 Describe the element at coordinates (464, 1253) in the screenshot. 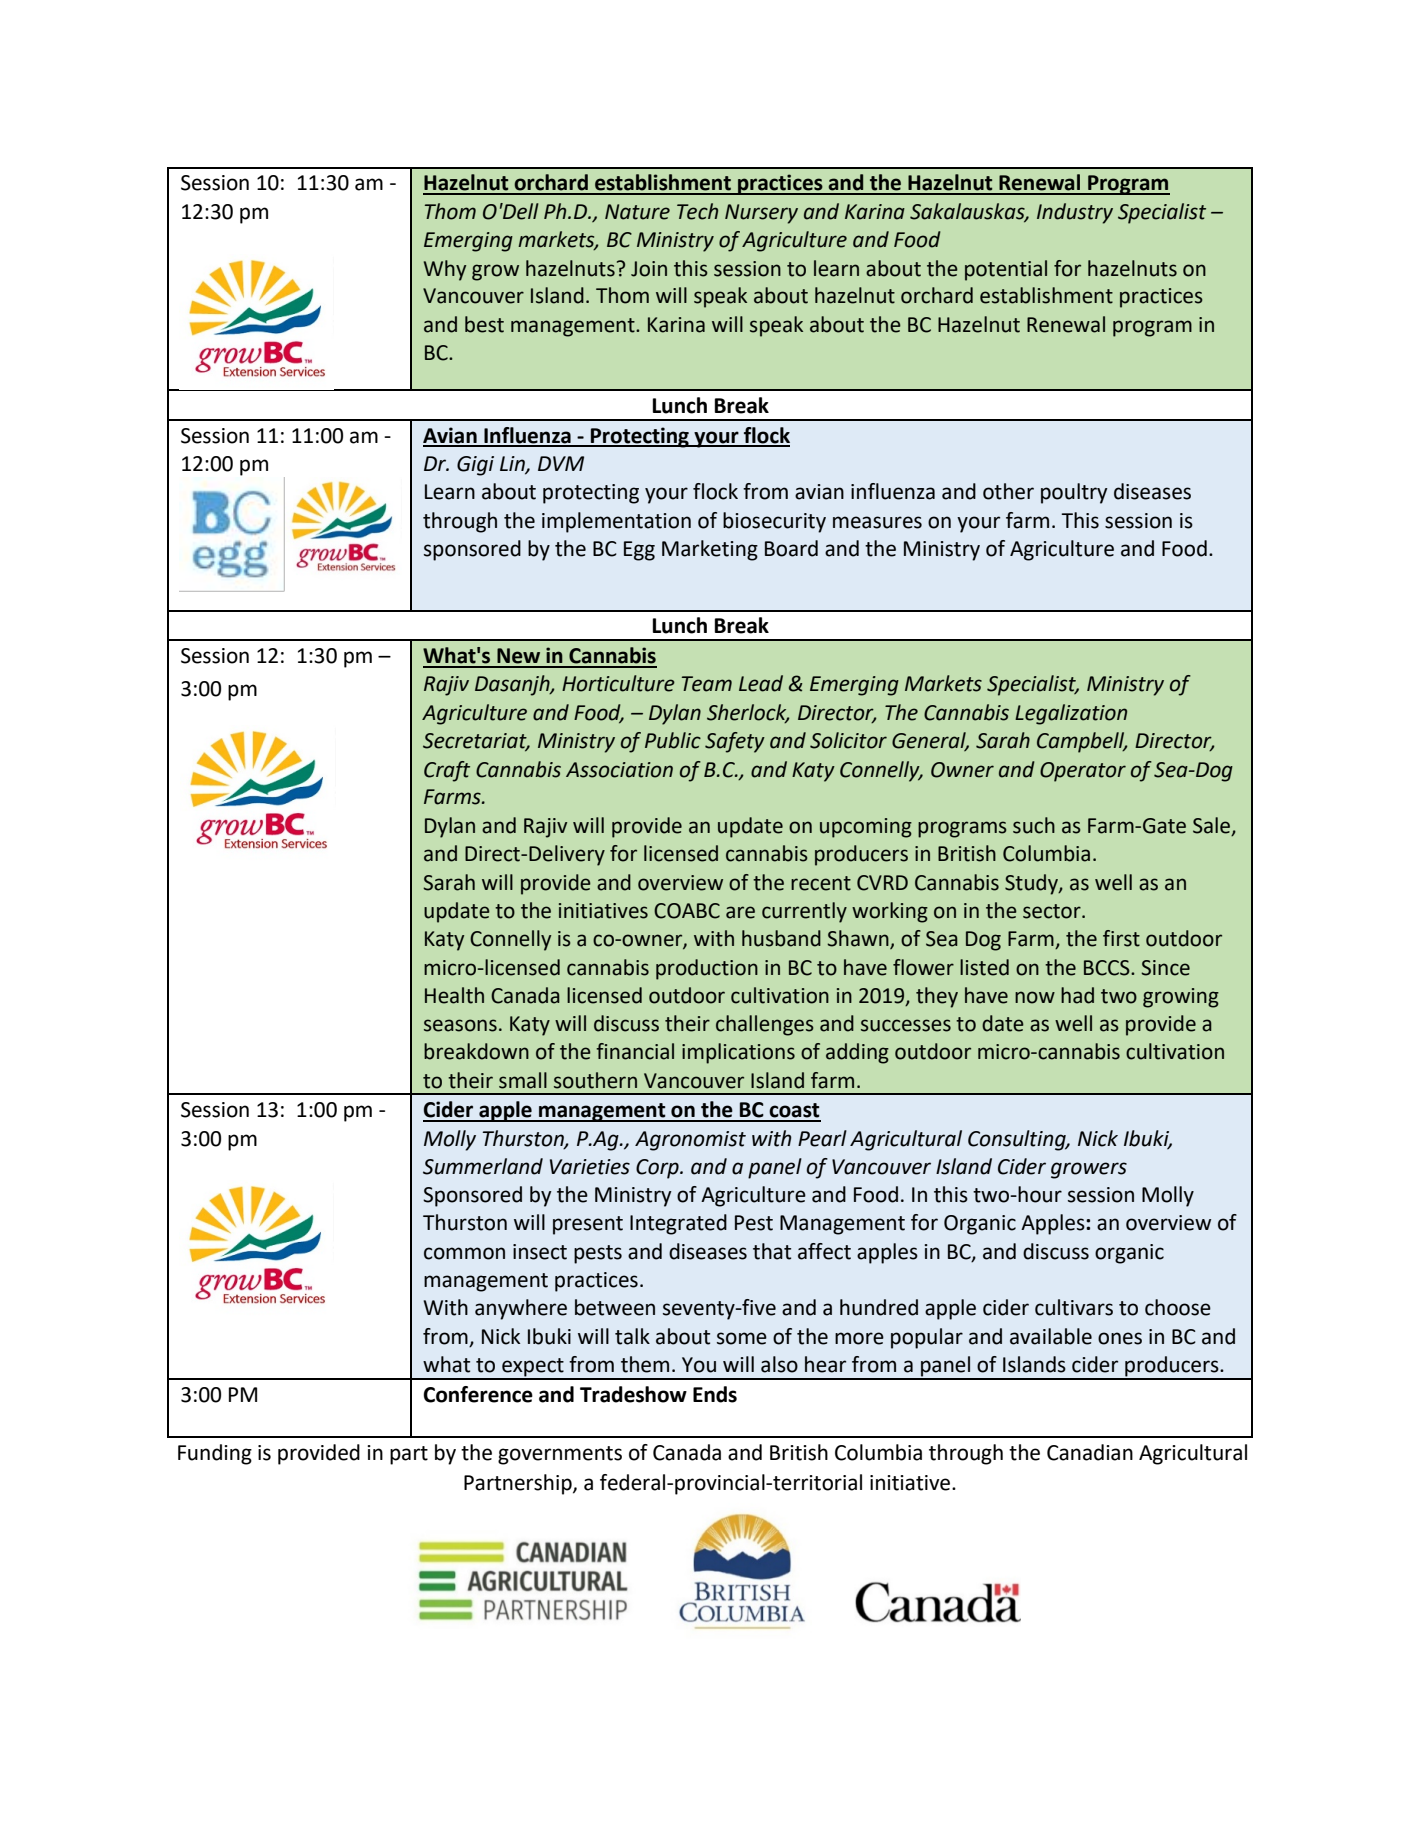

I see `common` at that location.
